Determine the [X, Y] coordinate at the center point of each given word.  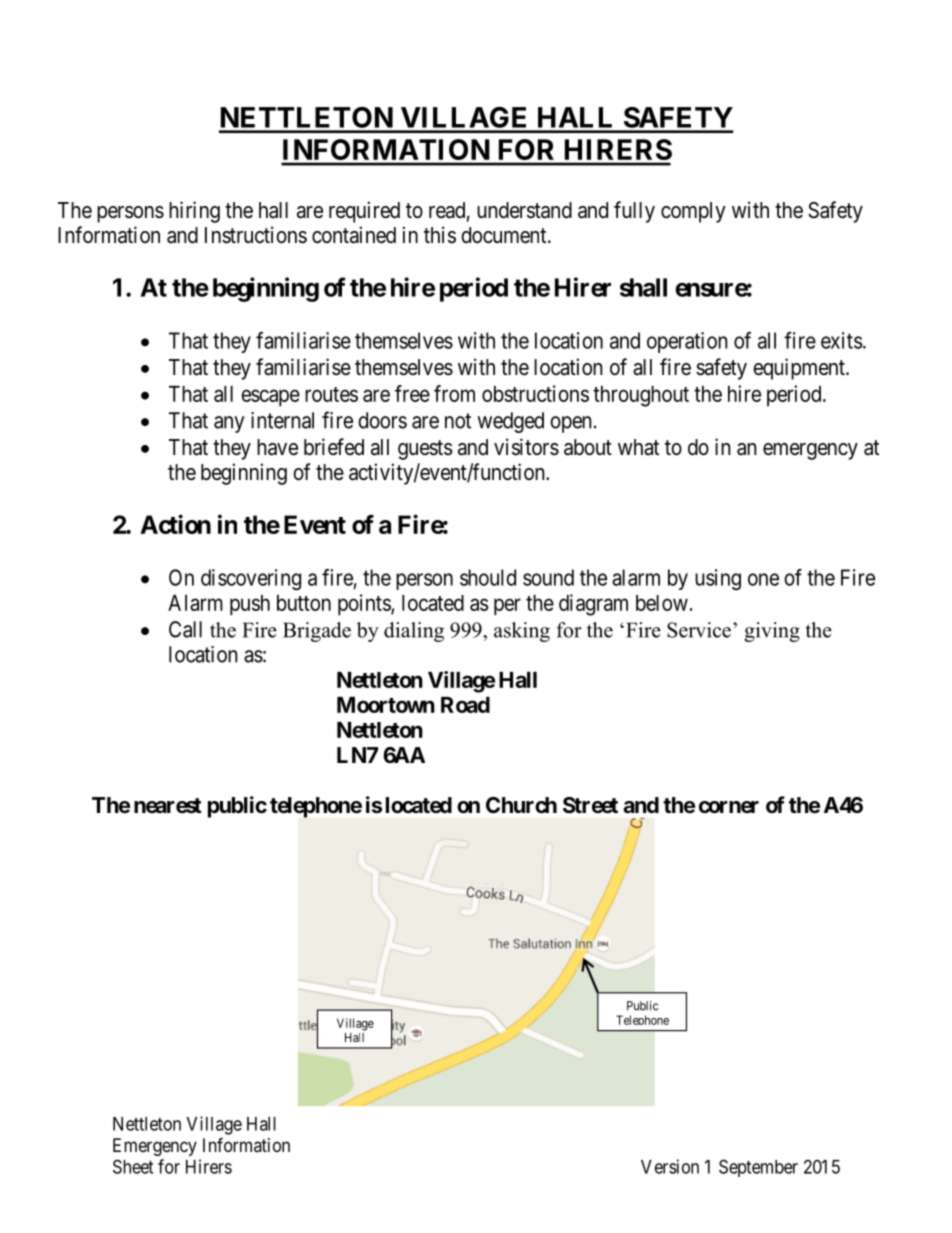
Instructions [256, 235]
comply [693, 212]
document [505, 235]
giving [772, 632]
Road [465, 705]
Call [185, 629]
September [758, 1168]
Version [670, 1166]
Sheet [133, 1166]
